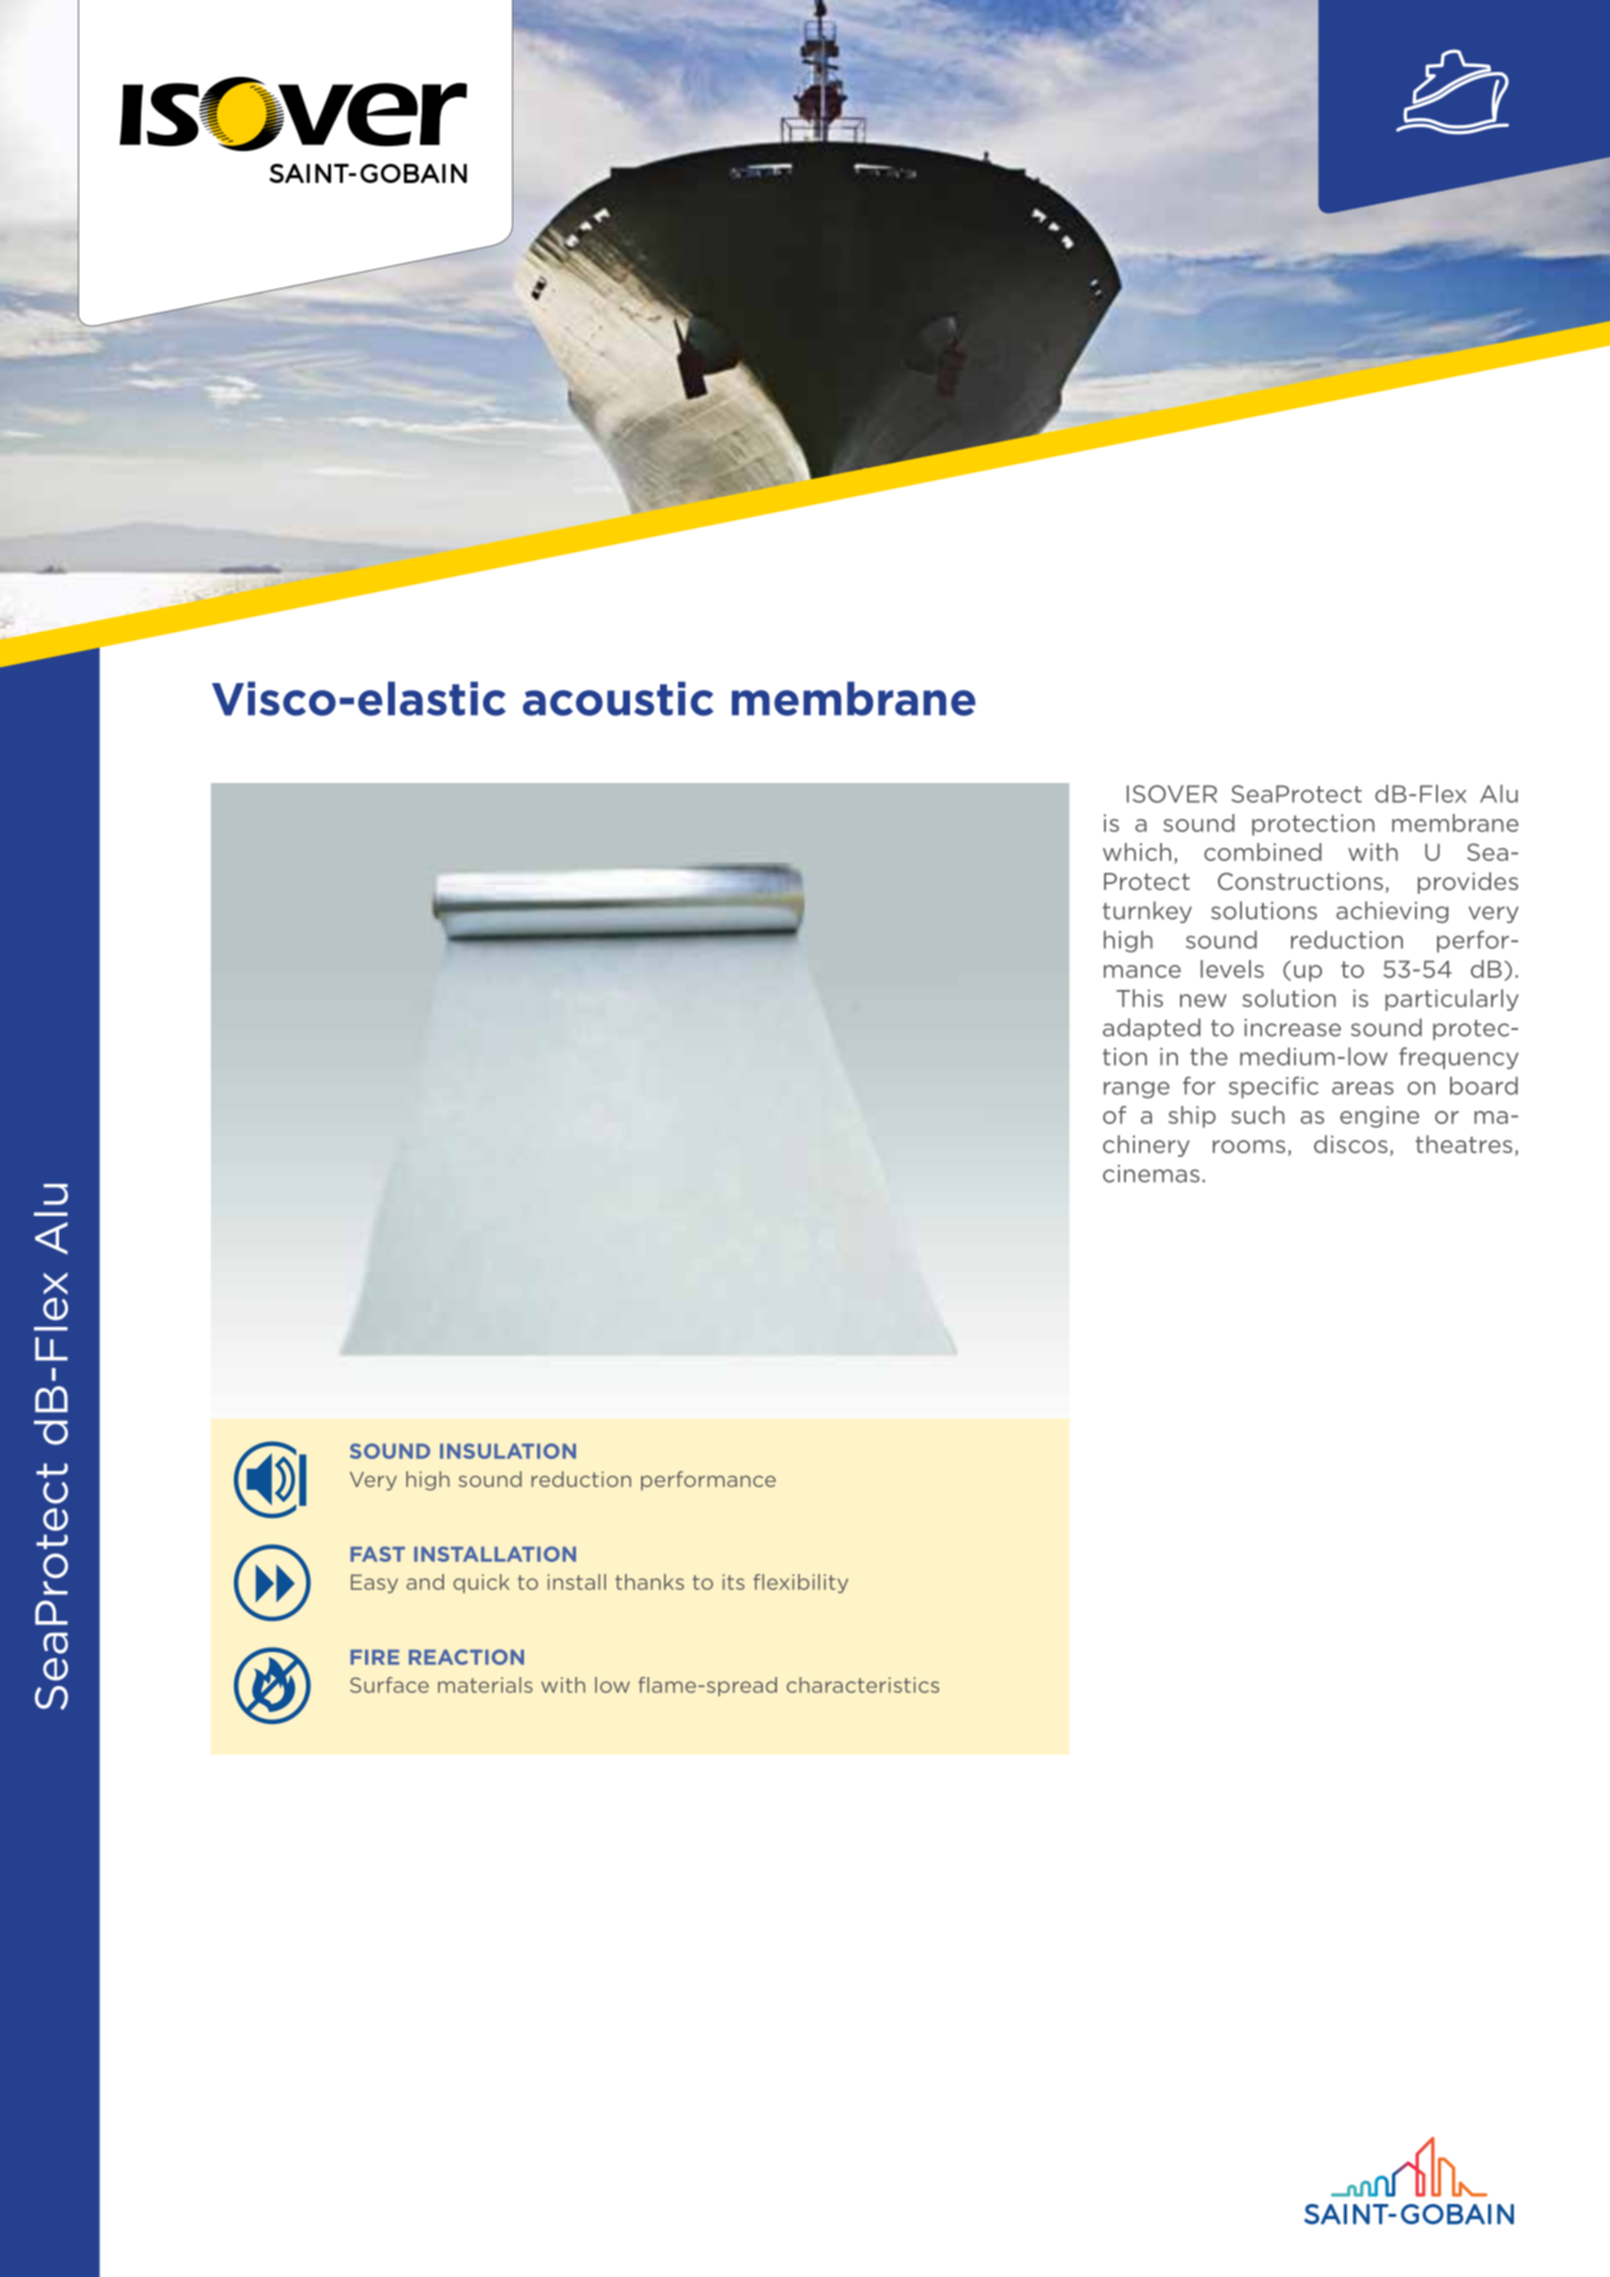 Image resolution: width=1610 pixels, height=2277 pixels. I want to click on ship, so click(1192, 1117).
